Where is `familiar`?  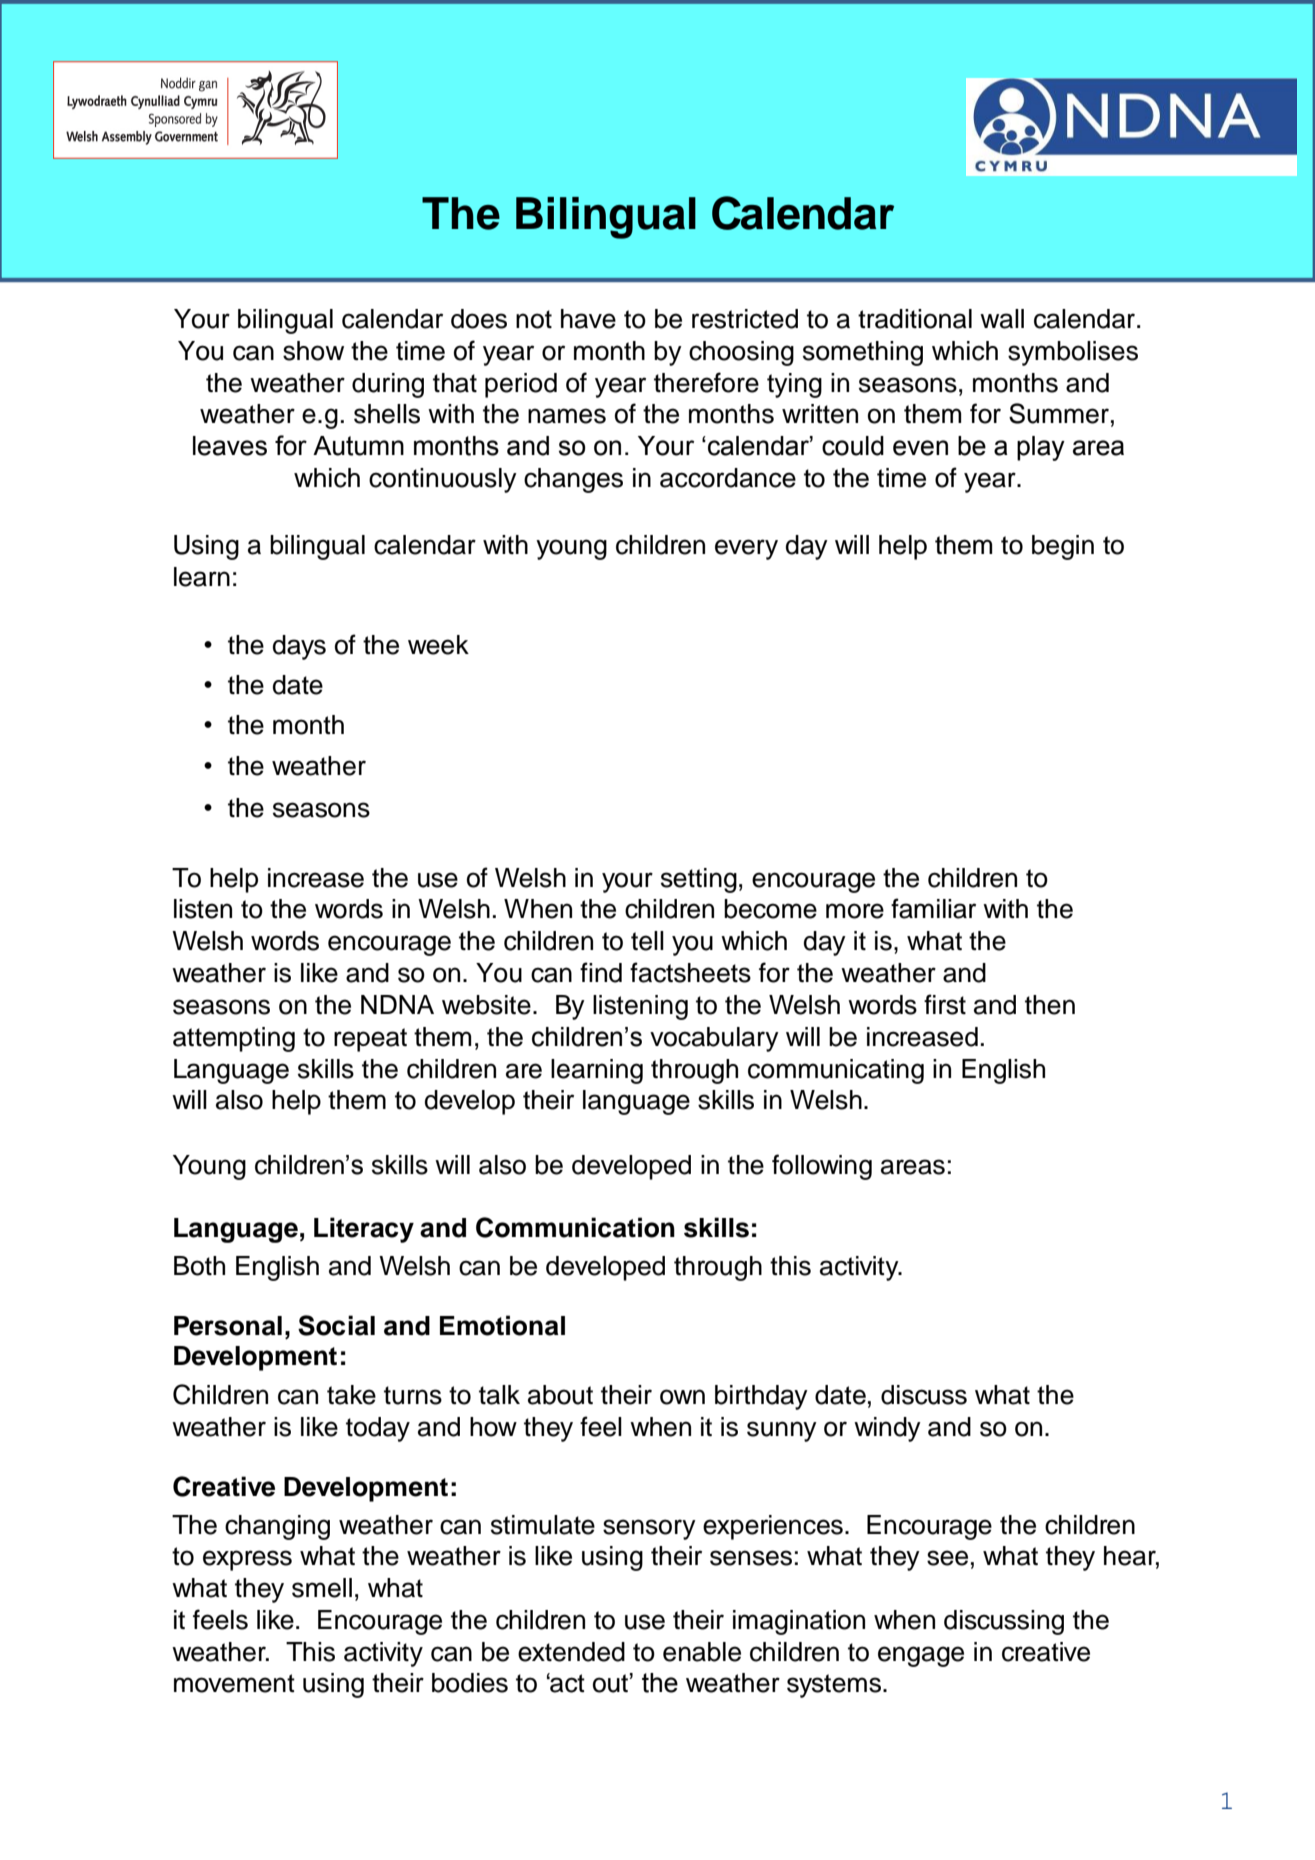 familiar is located at coordinates (933, 908).
